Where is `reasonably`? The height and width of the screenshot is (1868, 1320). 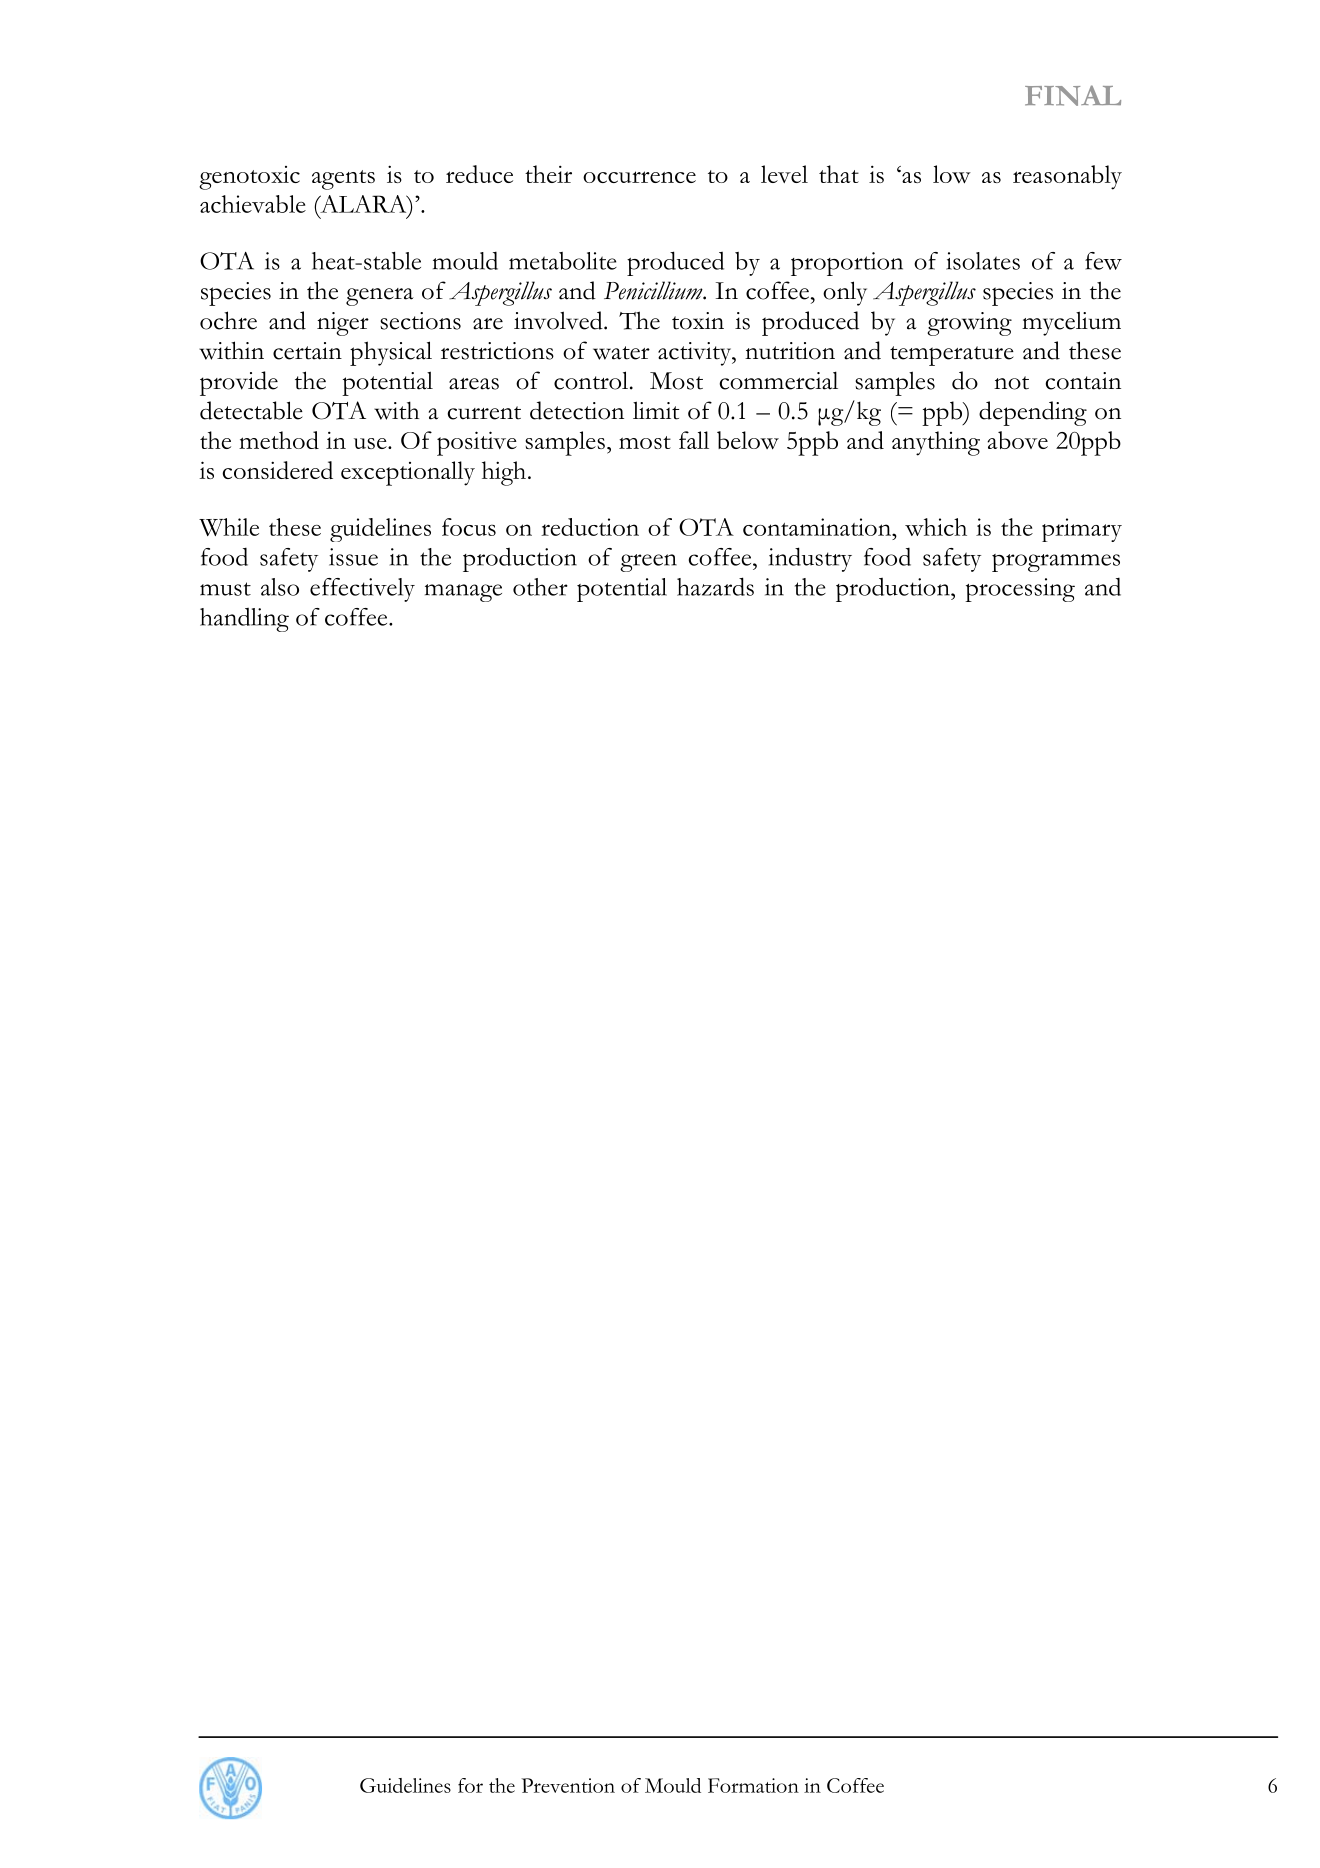
reasonably is located at coordinates (1067, 177).
